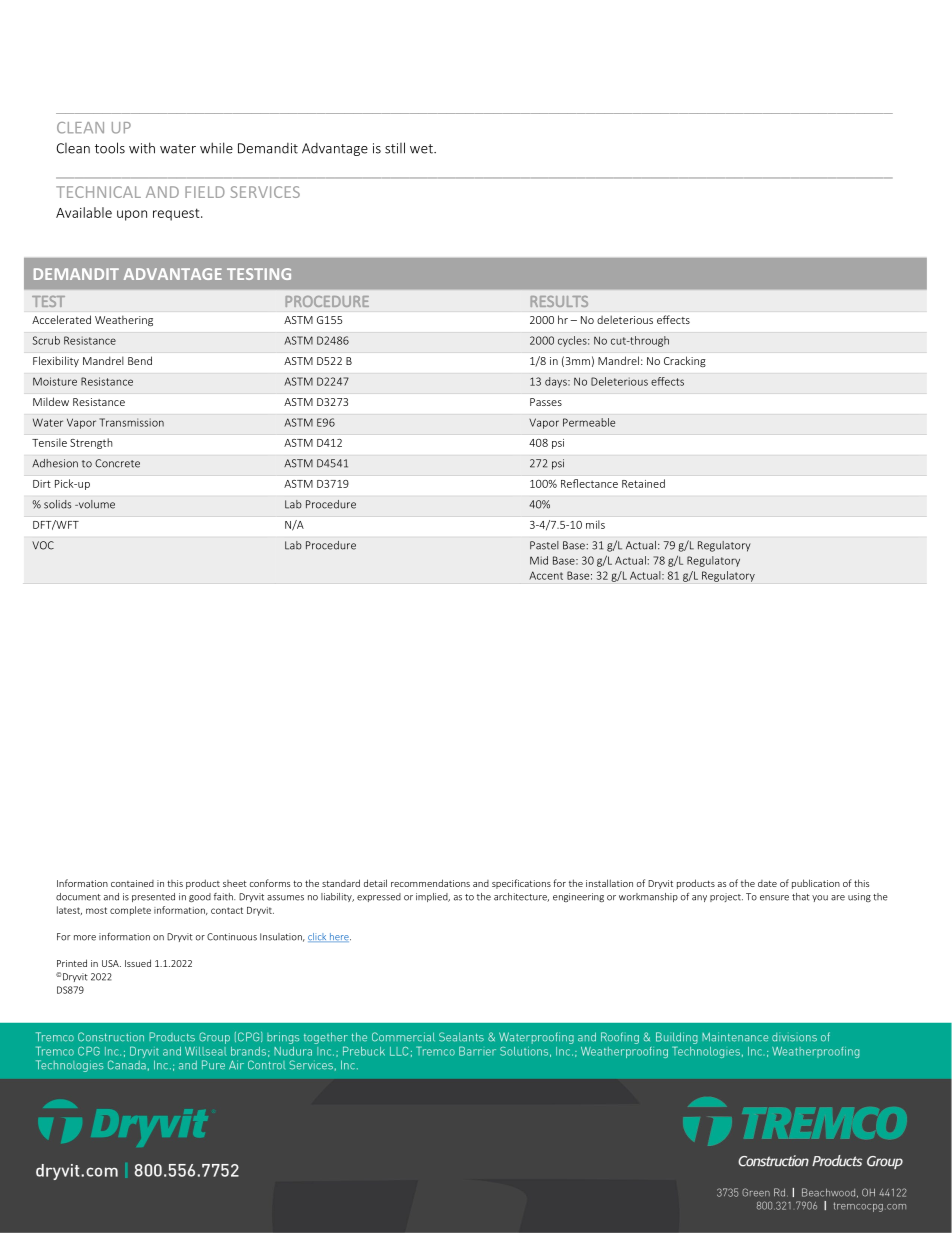 The height and width of the screenshot is (1233, 952). Describe the element at coordinates (559, 301) in the screenshot. I see `RESULTS` at that location.
